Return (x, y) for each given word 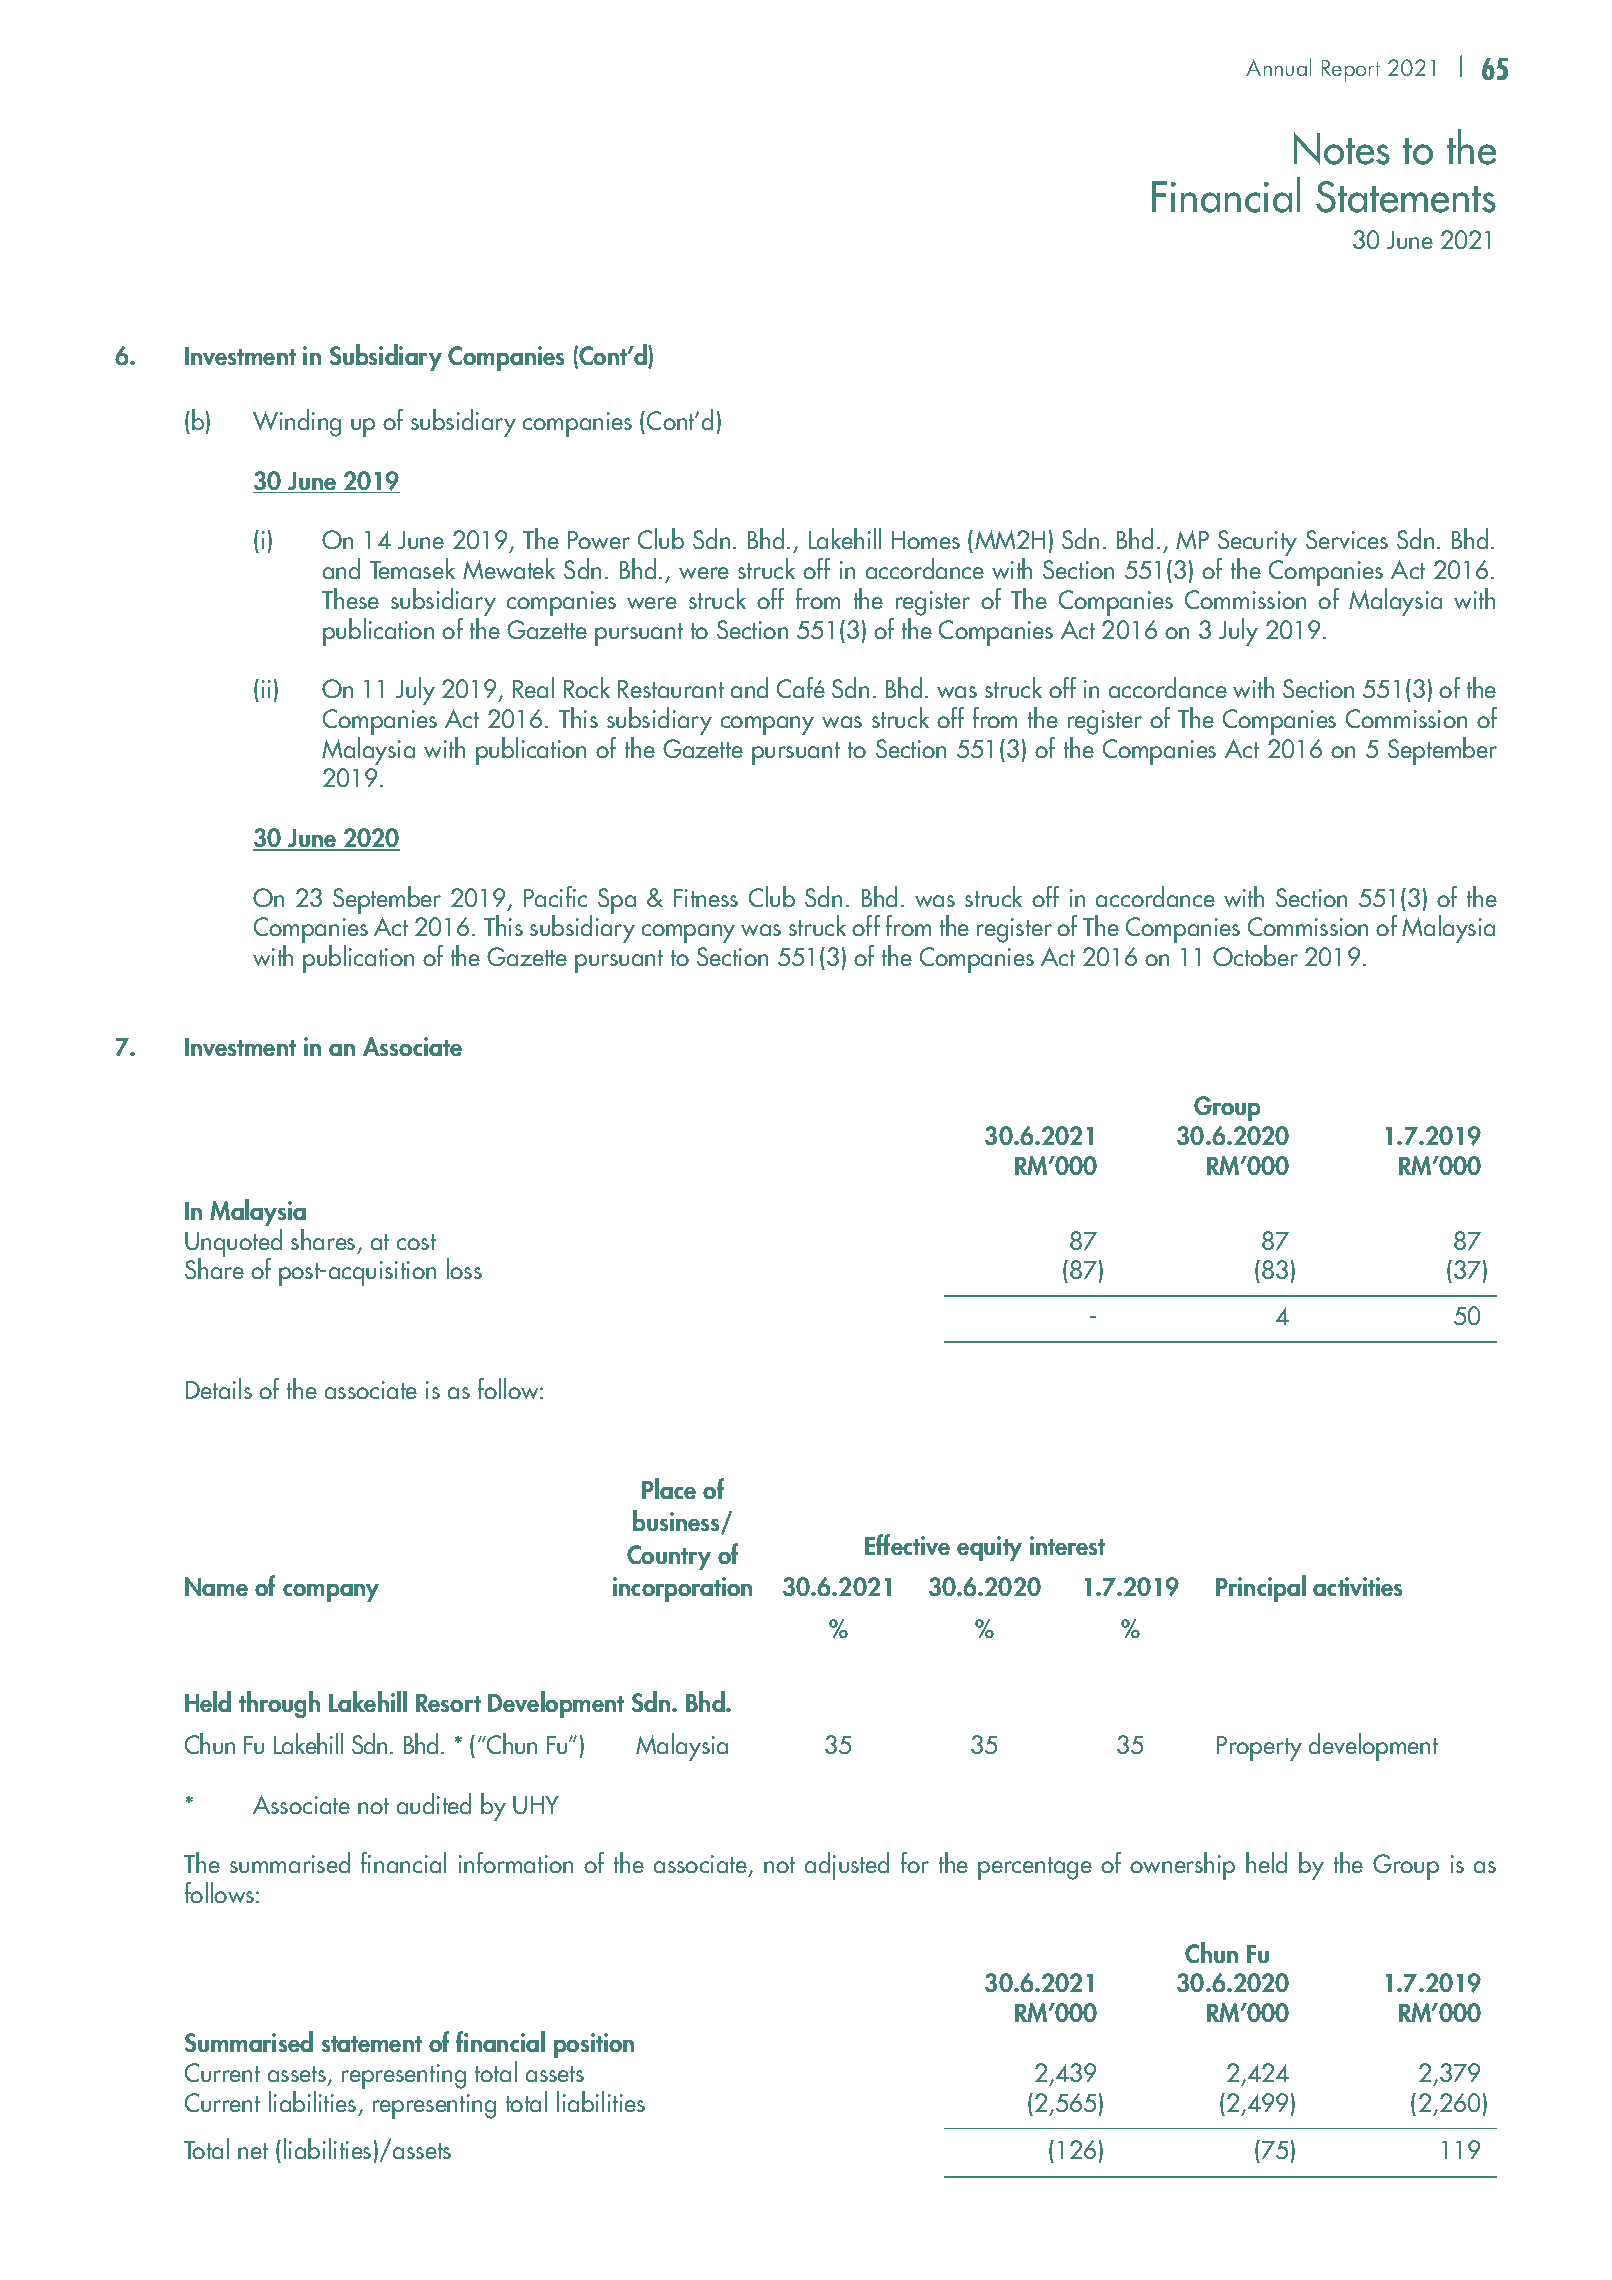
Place (669, 1488)
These (350, 598)
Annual (1278, 67)
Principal (1261, 1588)
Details (219, 1388)
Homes (926, 540)
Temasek (412, 568)
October (1255, 955)
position (594, 2045)
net (253, 2151)
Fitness (706, 898)
